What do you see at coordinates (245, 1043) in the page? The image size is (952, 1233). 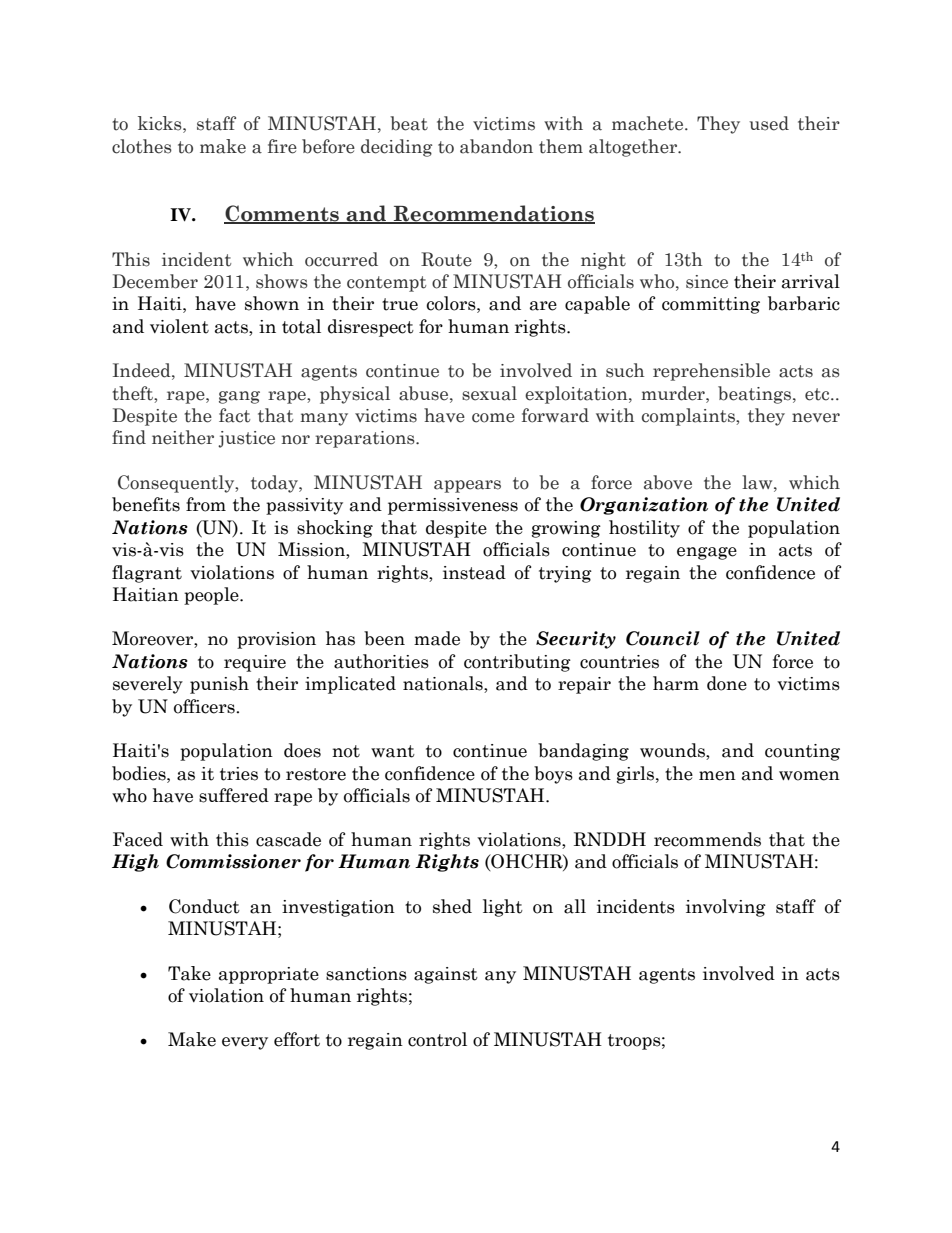 I see `every` at bounding box center [245, 1043].
